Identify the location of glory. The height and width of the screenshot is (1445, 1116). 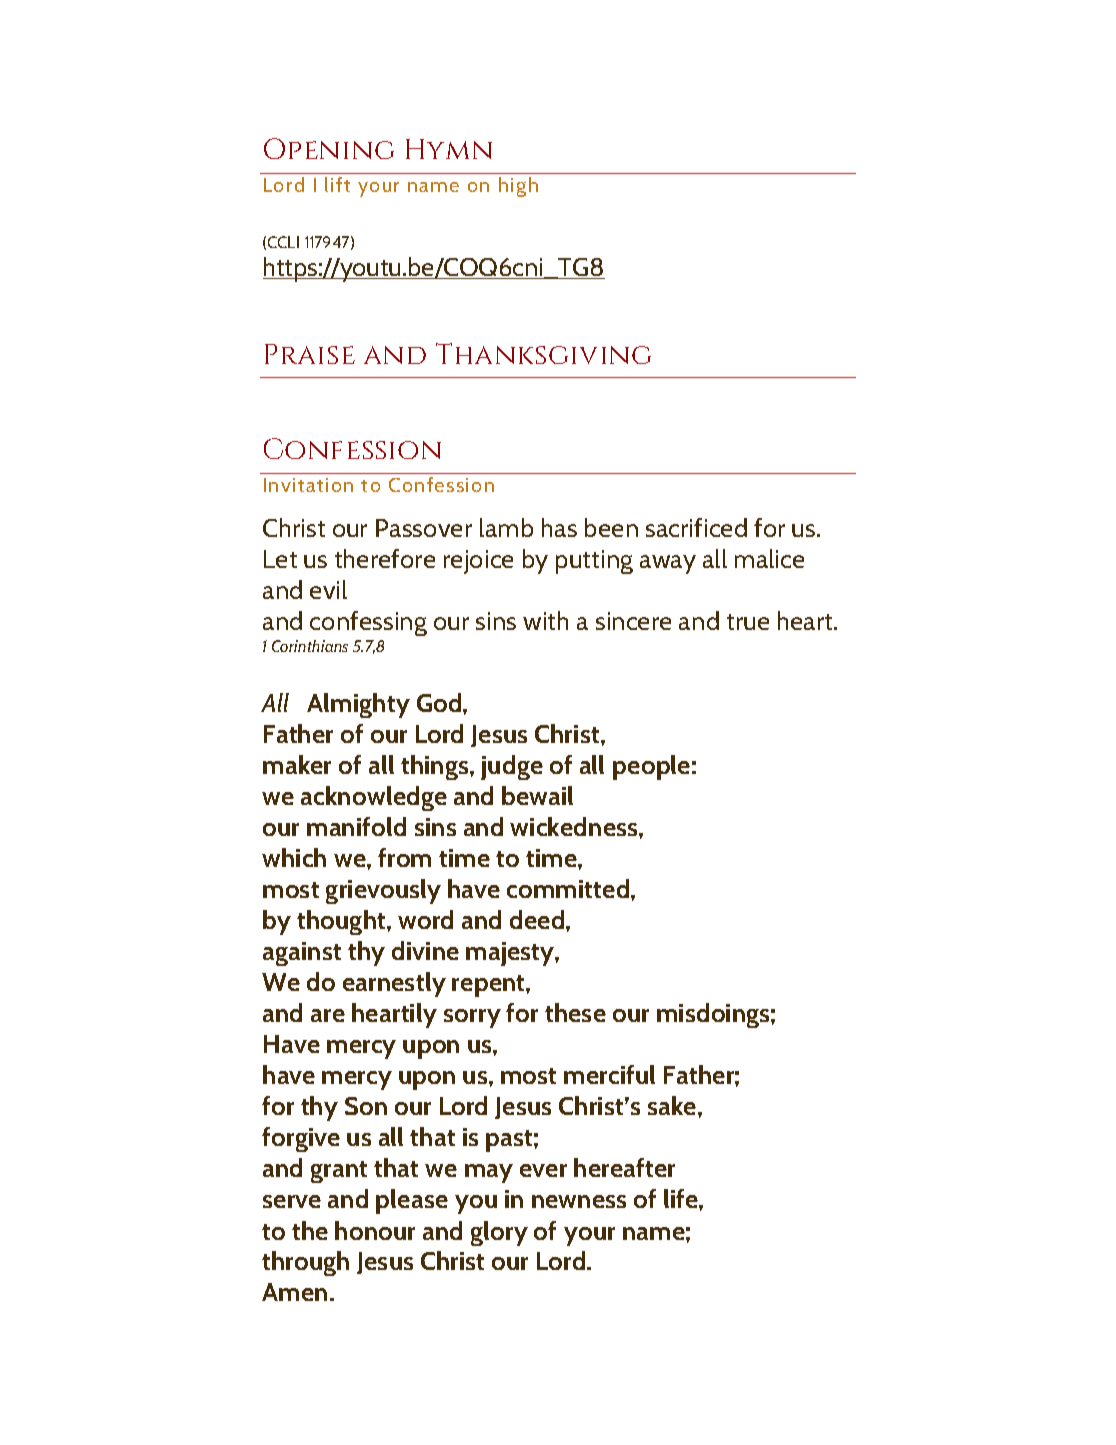
(499, 1233).
